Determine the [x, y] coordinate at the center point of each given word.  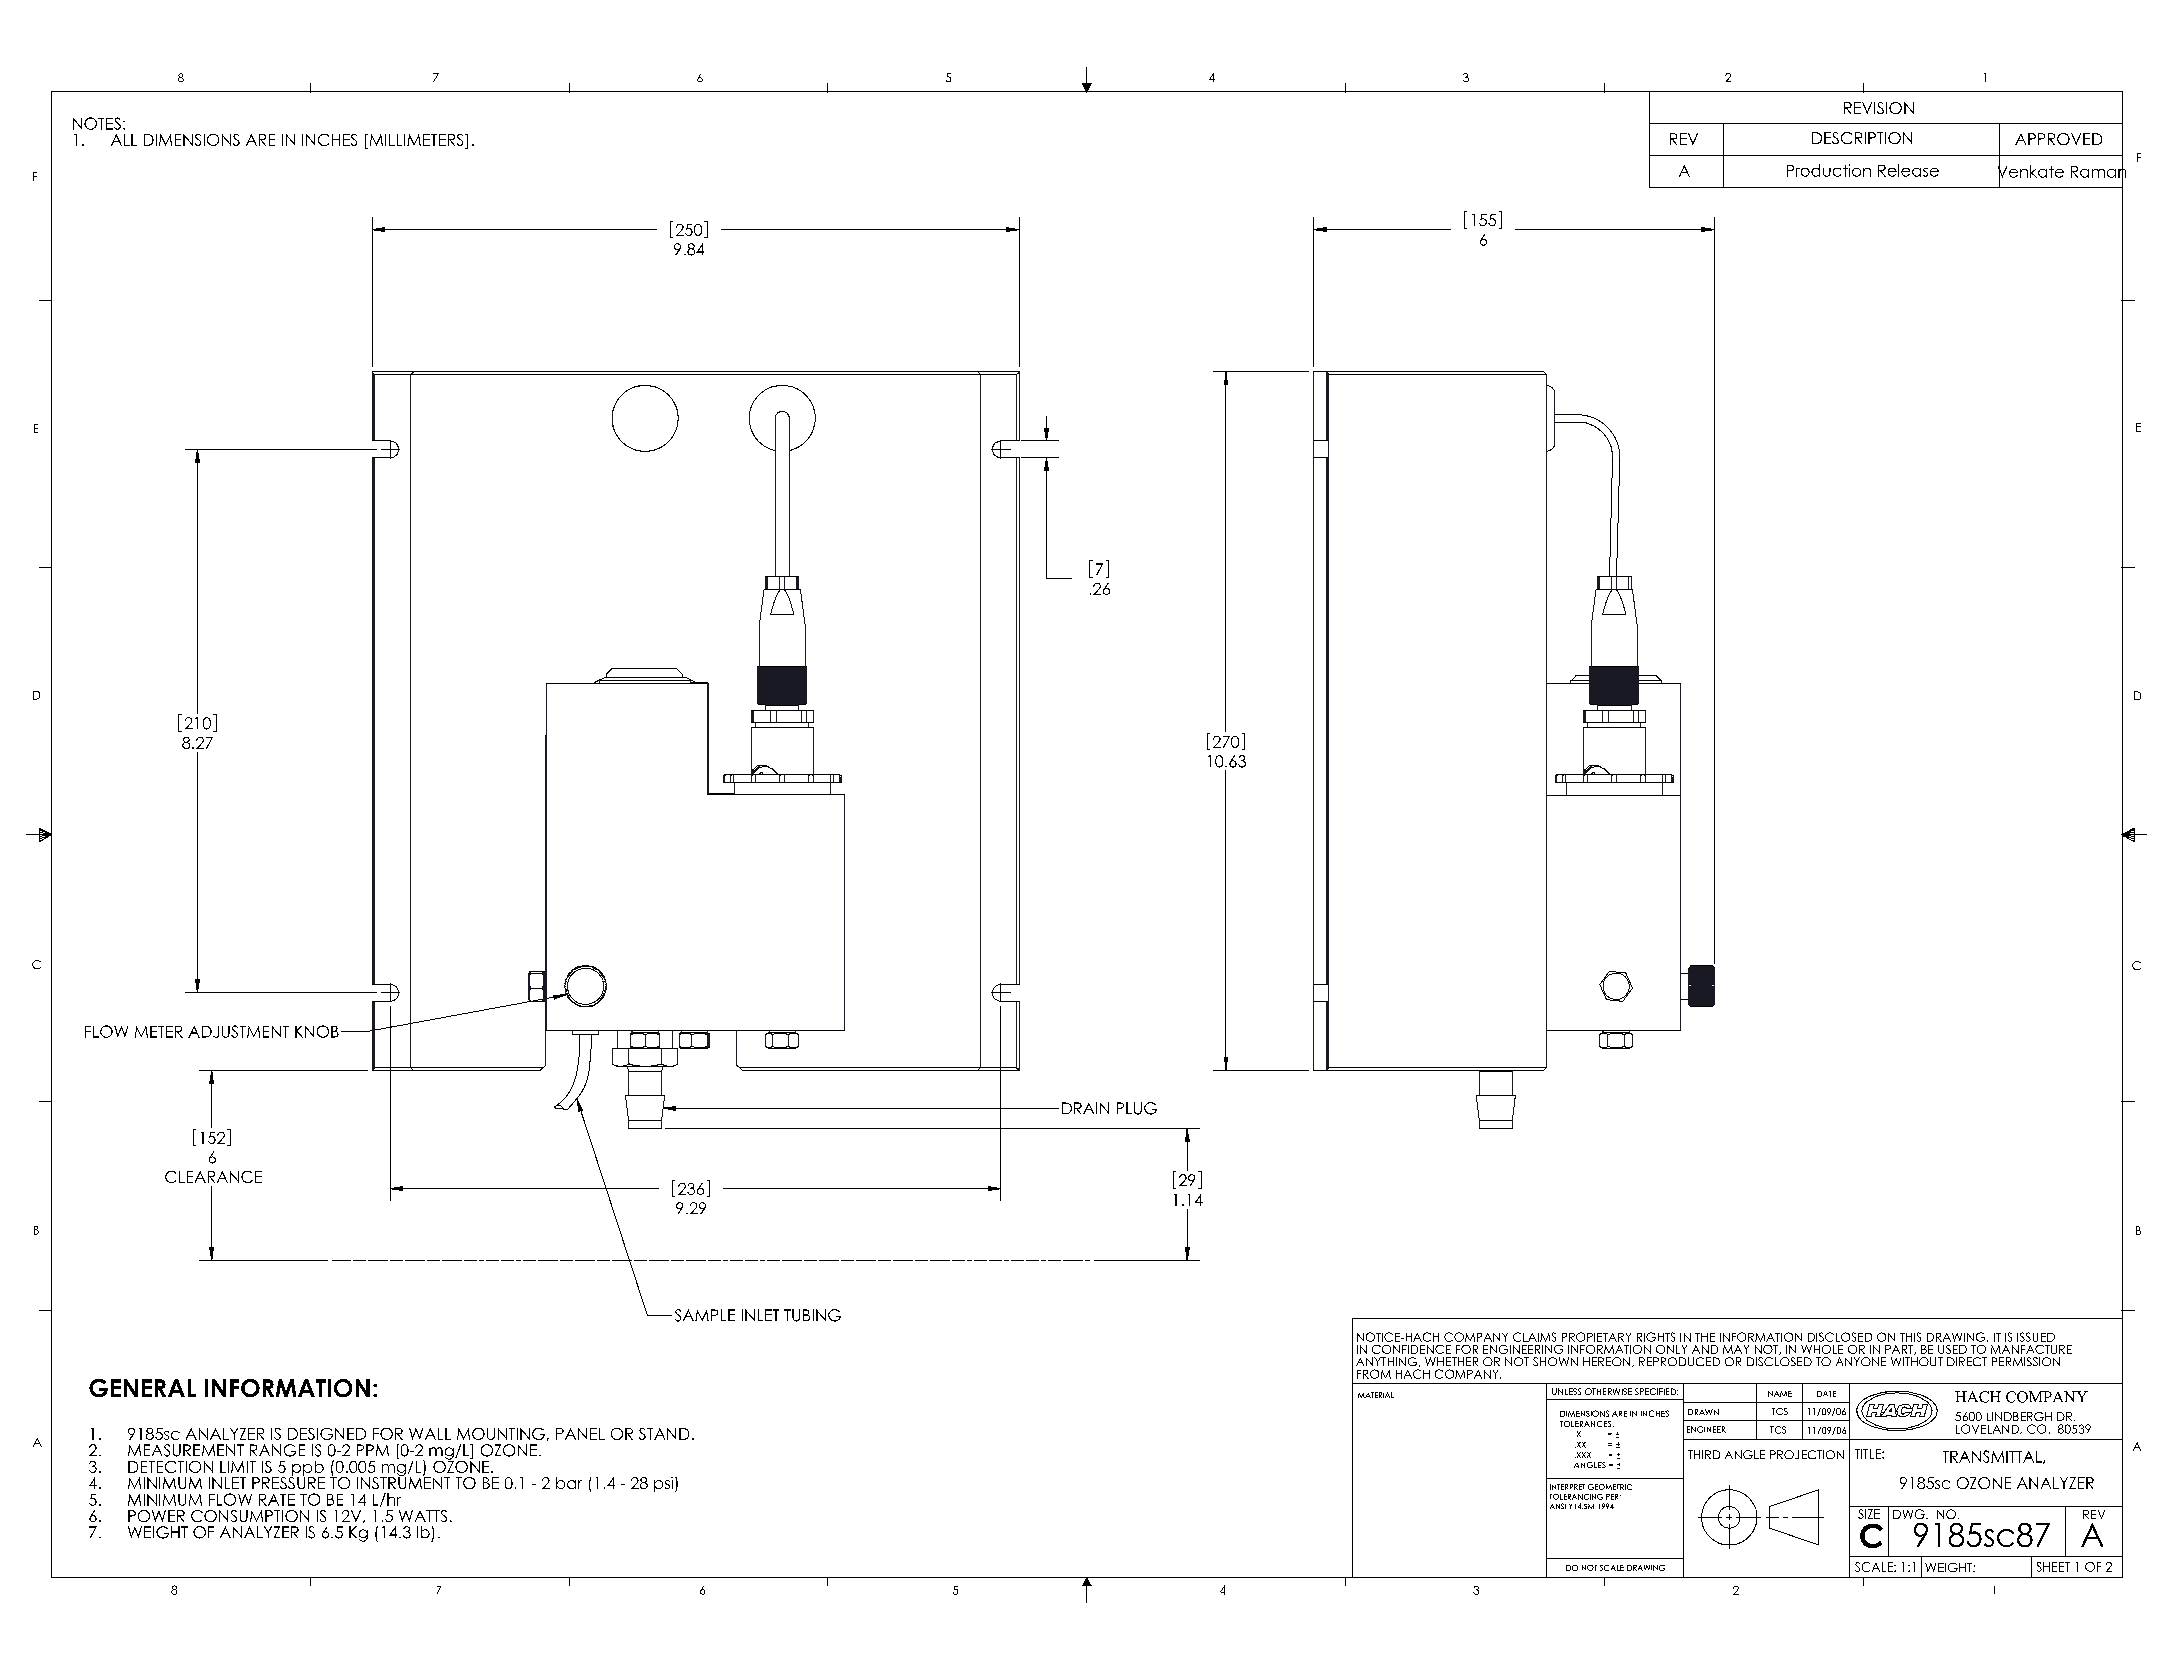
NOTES [97, 123]
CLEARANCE [213, 1177]
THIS [1910, 1337]
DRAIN [1085, 1108]
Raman [2098, 171]
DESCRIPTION [1862, 138]
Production [1829, 170]
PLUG [1137, 1108]
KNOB [317, 1031]
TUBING [812, 1315]
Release [1908, 170]
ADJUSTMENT [238, 1031]
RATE [277, 1500]
